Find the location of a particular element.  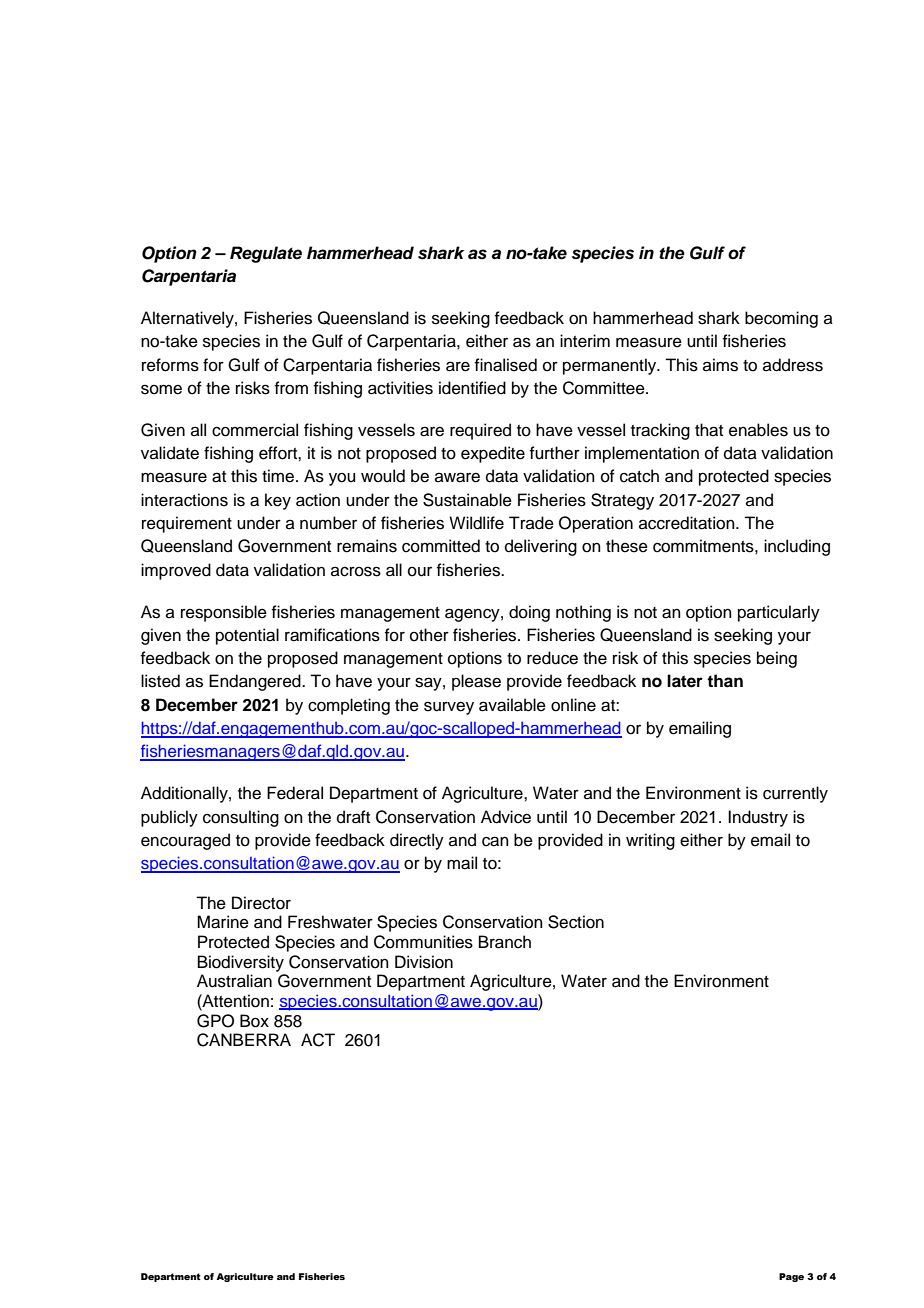

writing is located at coordinates (650, 841).
